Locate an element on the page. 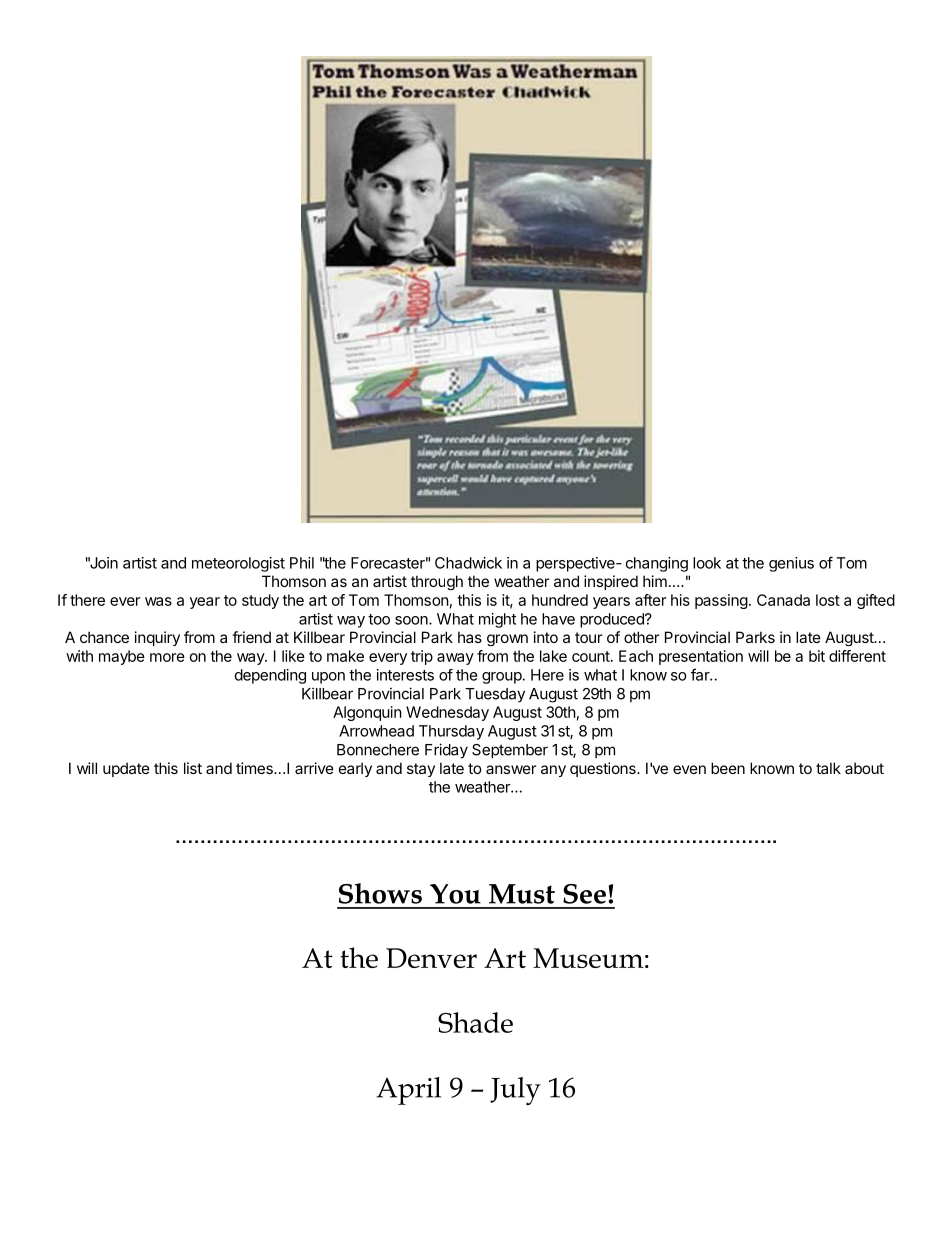 Image resolution: width=952 pixels, height=1233 pixels. was is located at coordinates (158, 601).
